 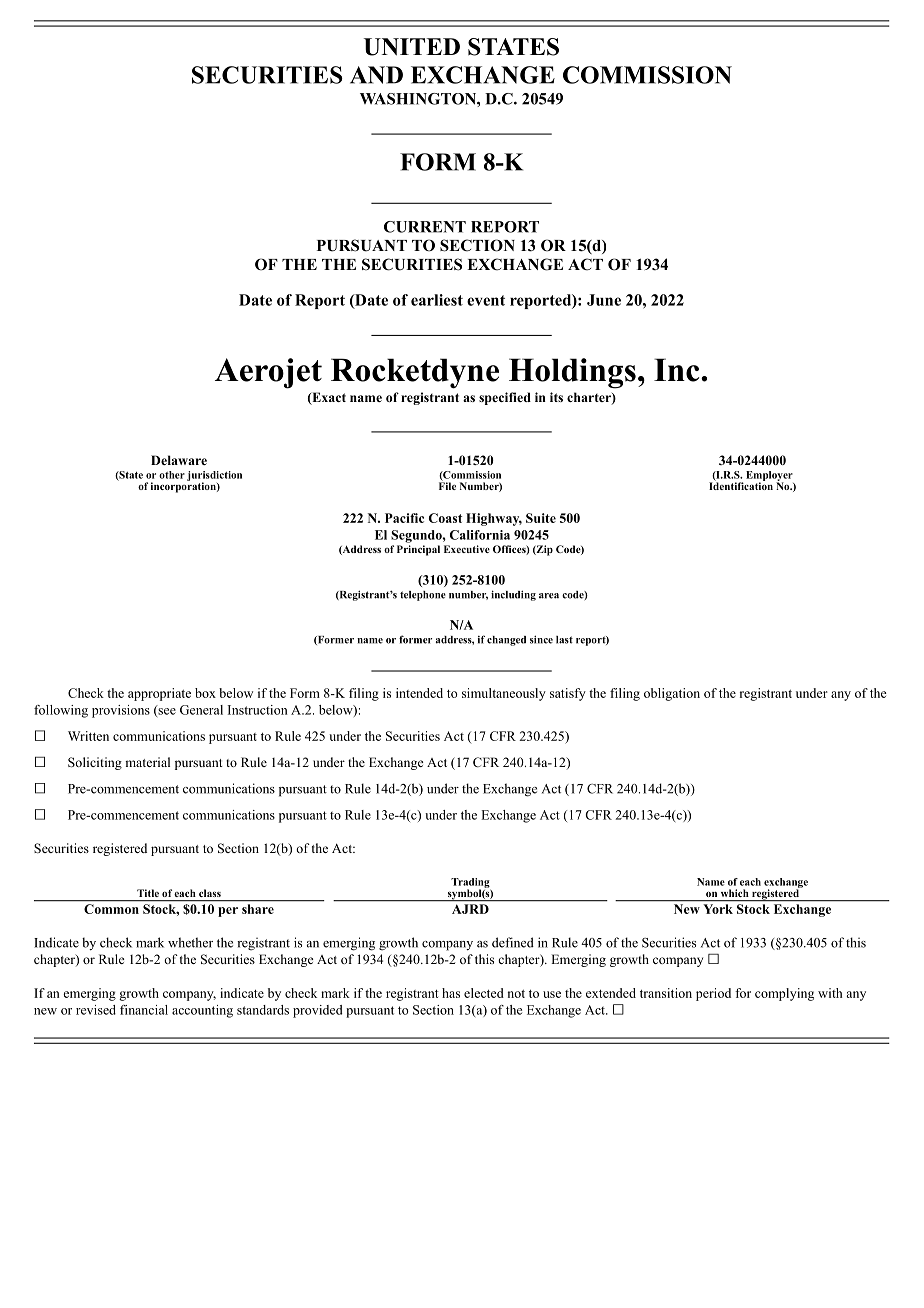 I want to click on financial, so click(x=144, y=1010).
